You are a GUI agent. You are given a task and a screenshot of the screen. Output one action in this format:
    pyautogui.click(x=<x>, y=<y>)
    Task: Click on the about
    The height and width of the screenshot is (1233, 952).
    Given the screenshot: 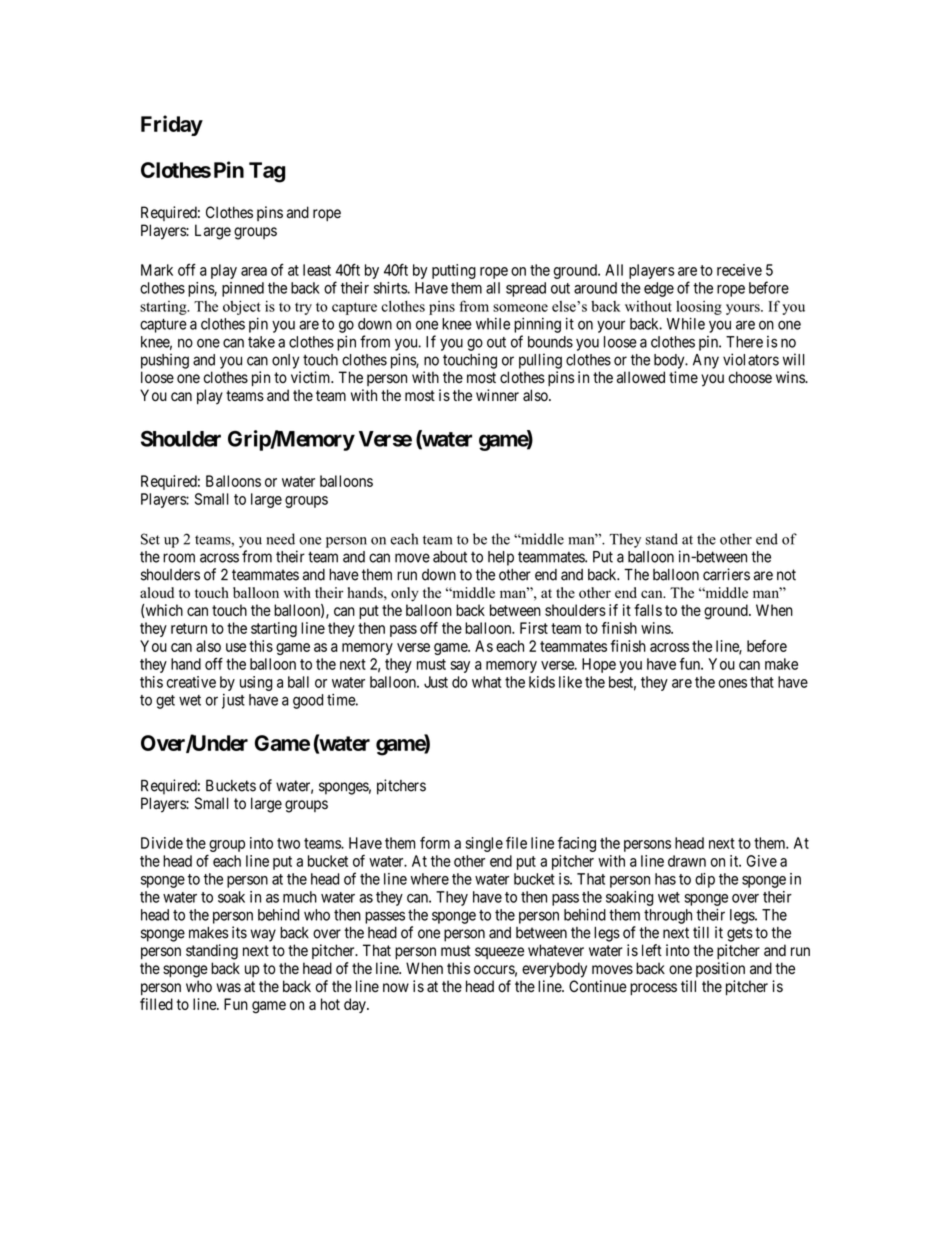 What is the action you would take?
    pyautogui.click(x=450, y=557)
